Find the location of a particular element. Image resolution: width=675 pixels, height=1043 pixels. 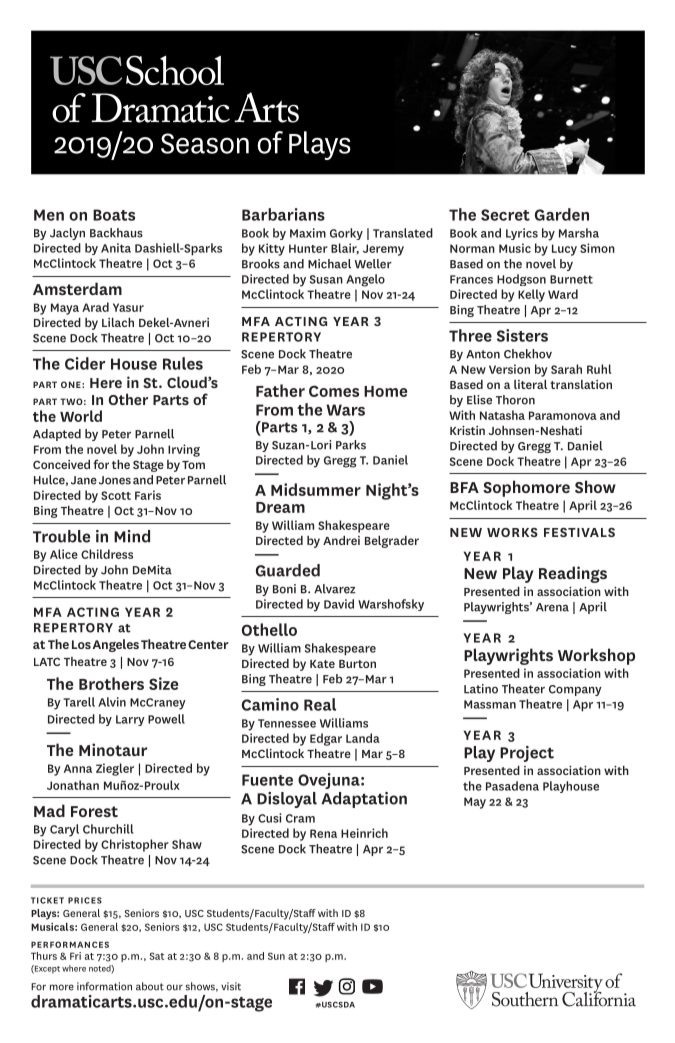

Secret is located at coordinates (505, 215).
